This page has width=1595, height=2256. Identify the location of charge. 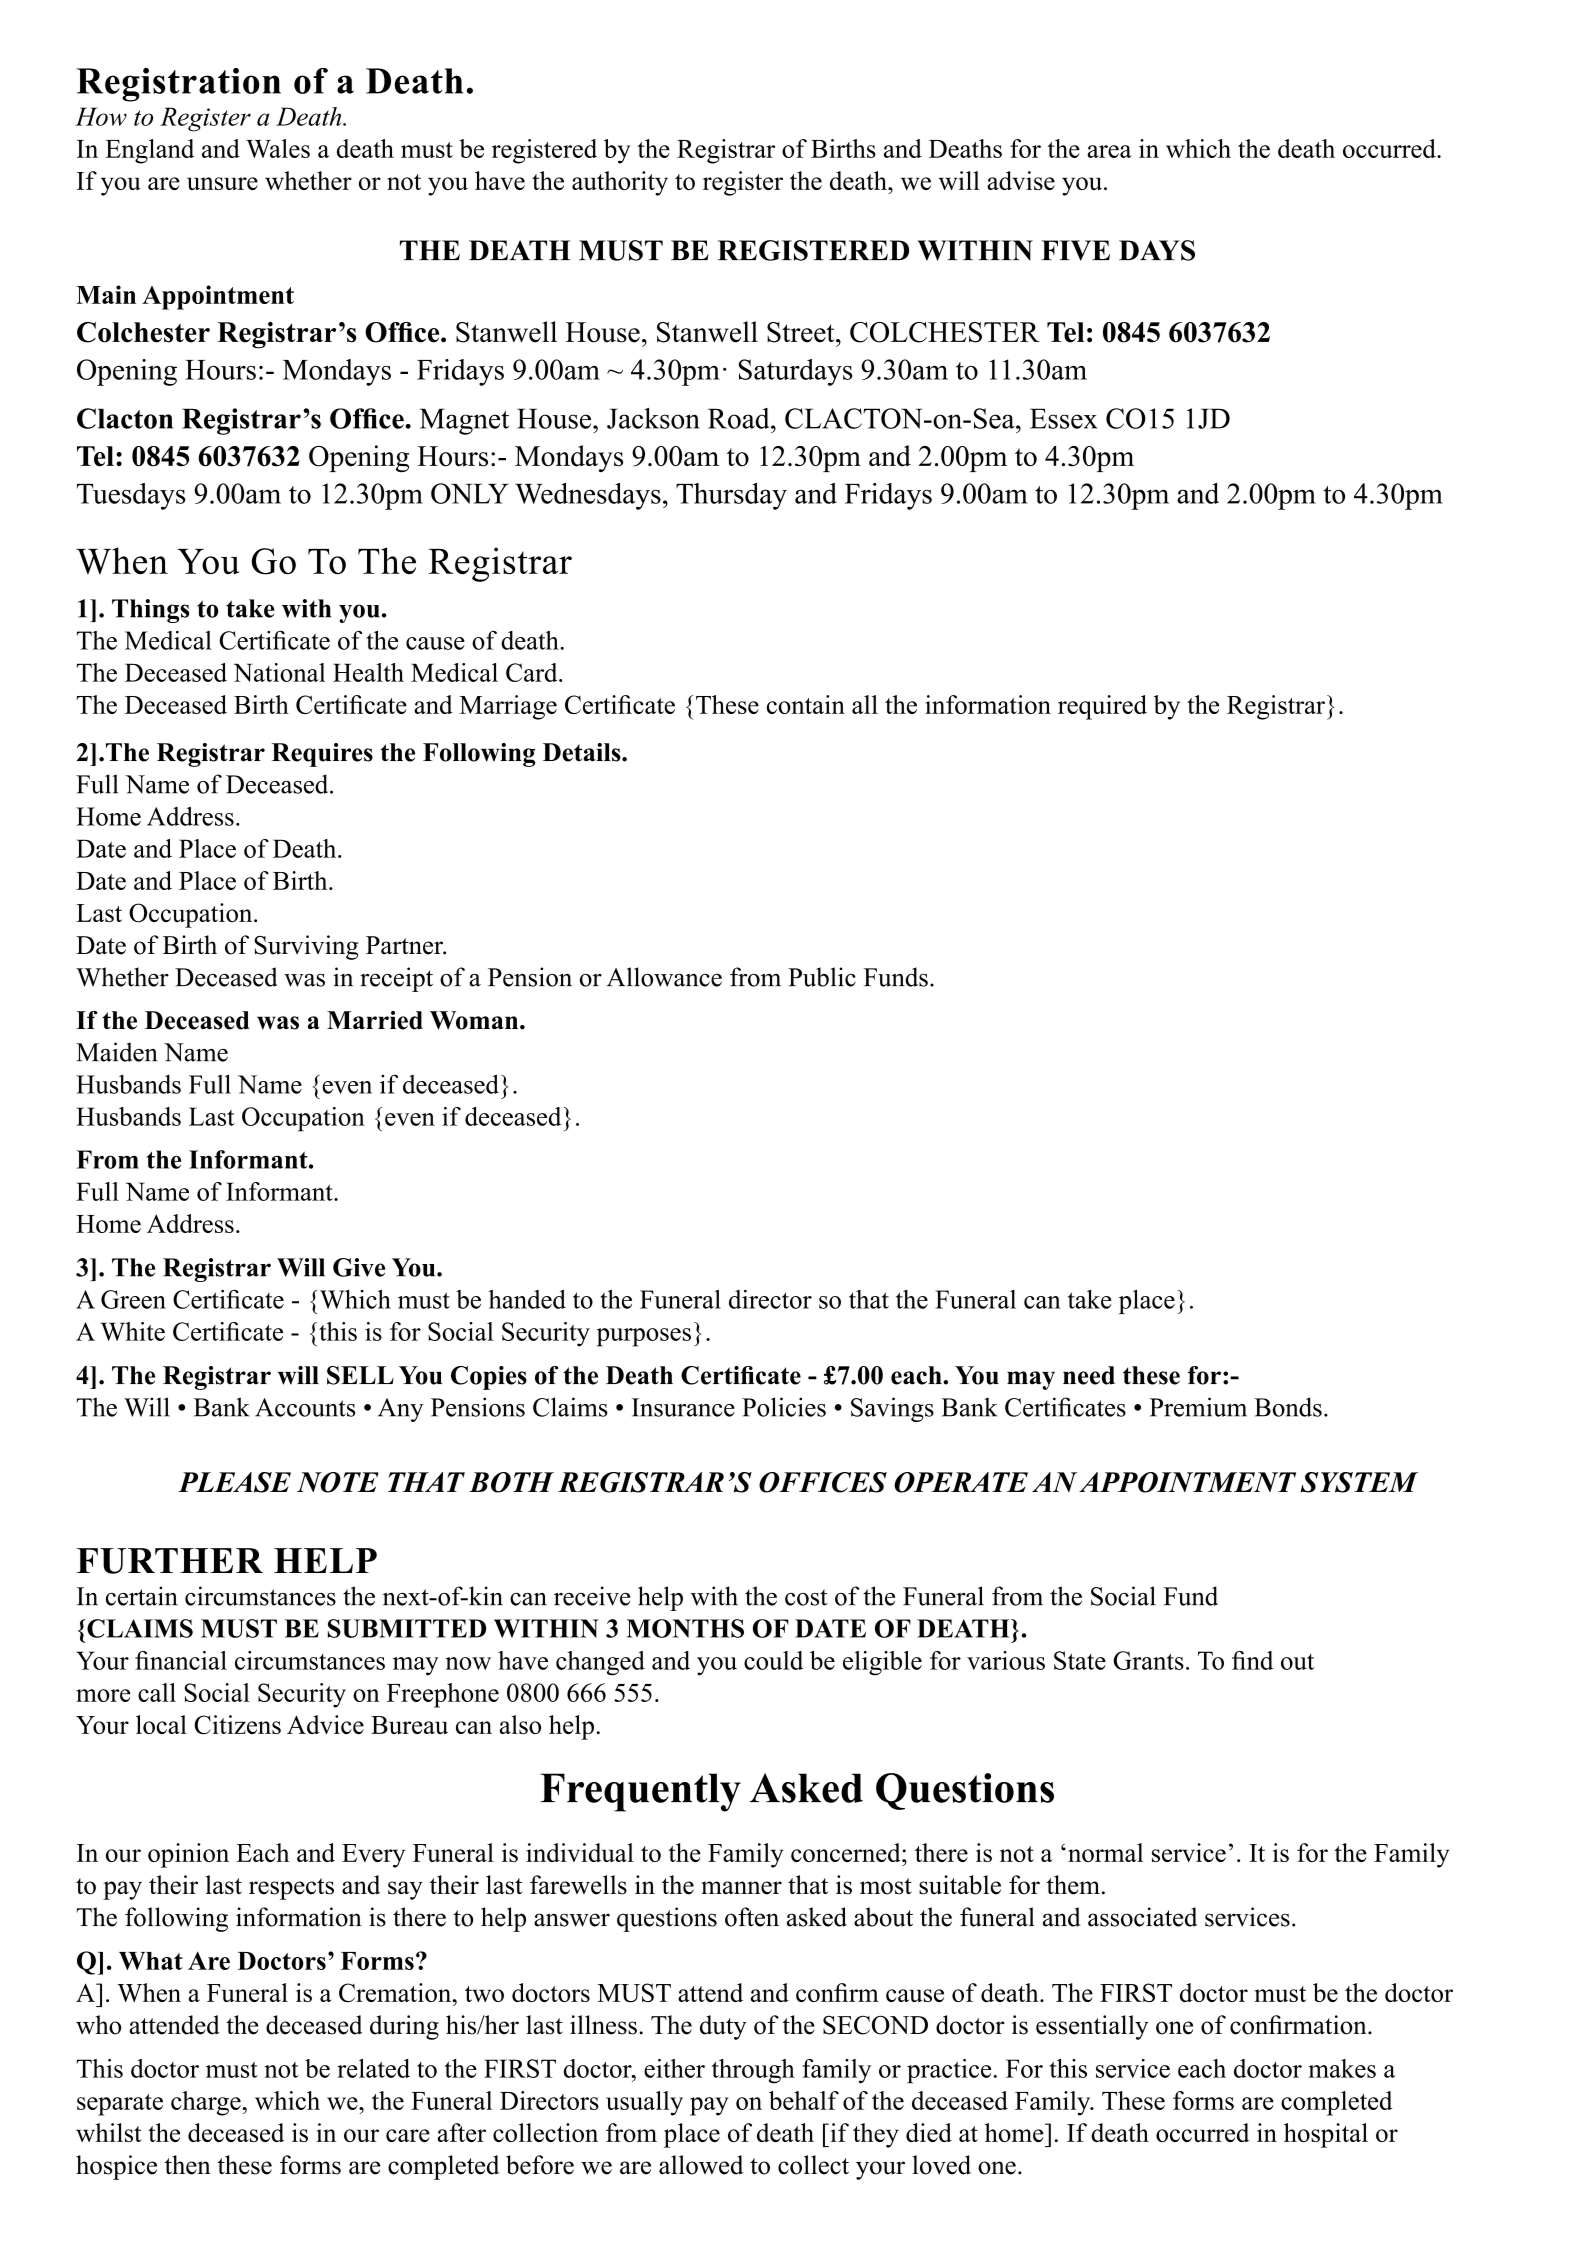
(207, 2103).
